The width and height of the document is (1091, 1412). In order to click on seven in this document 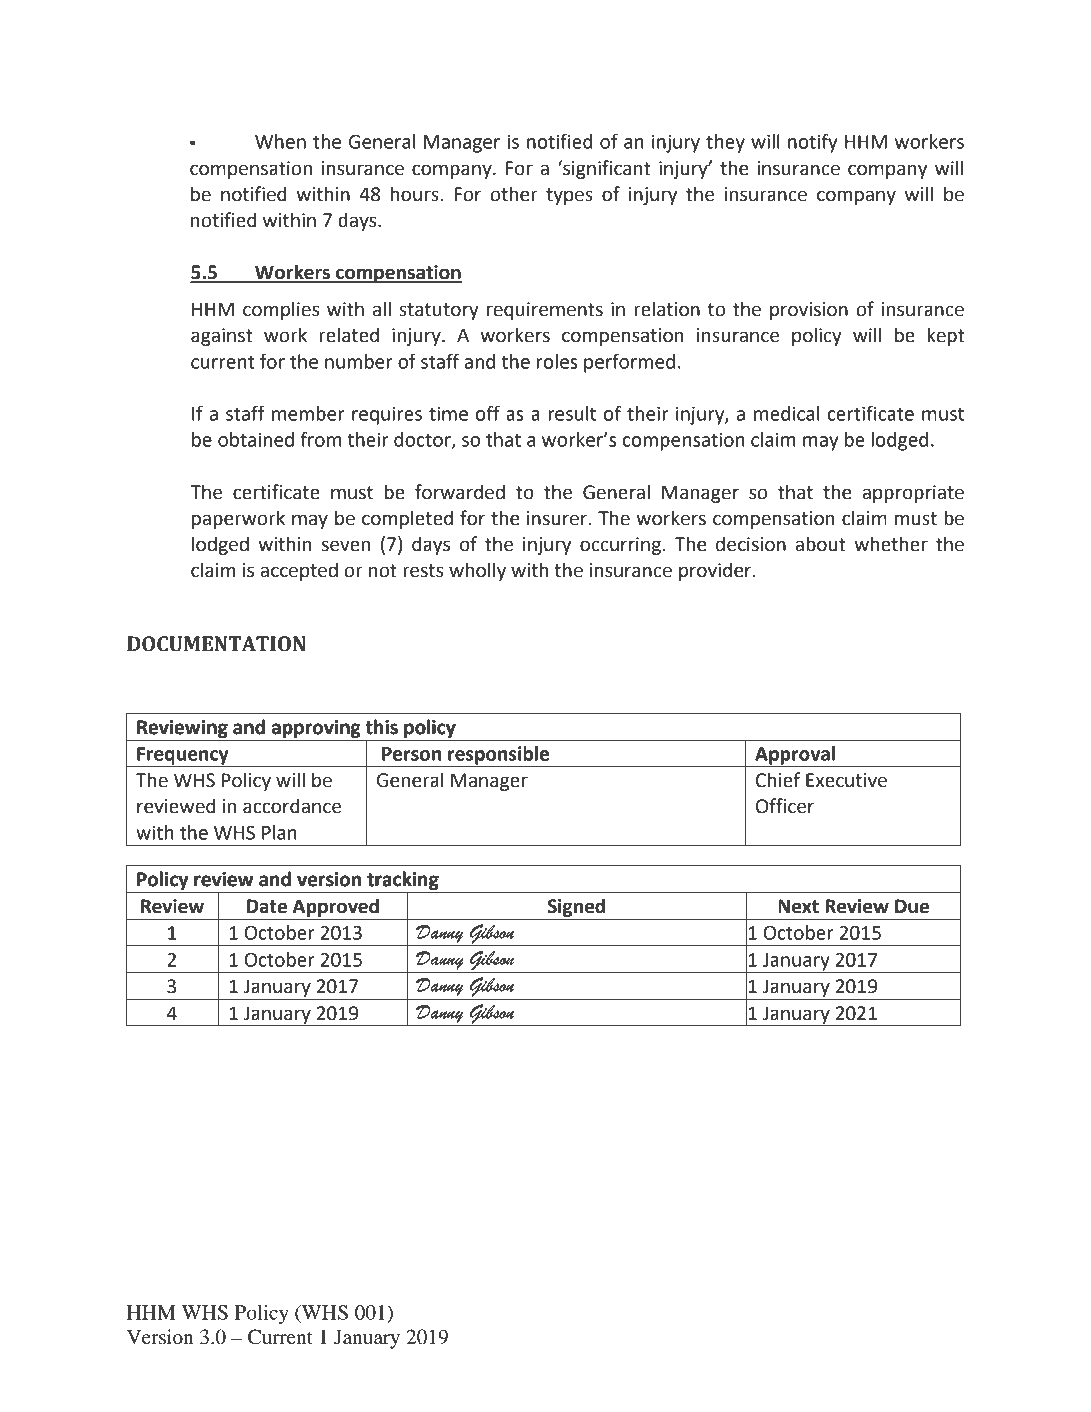, I will do `click(346, 546)`.
